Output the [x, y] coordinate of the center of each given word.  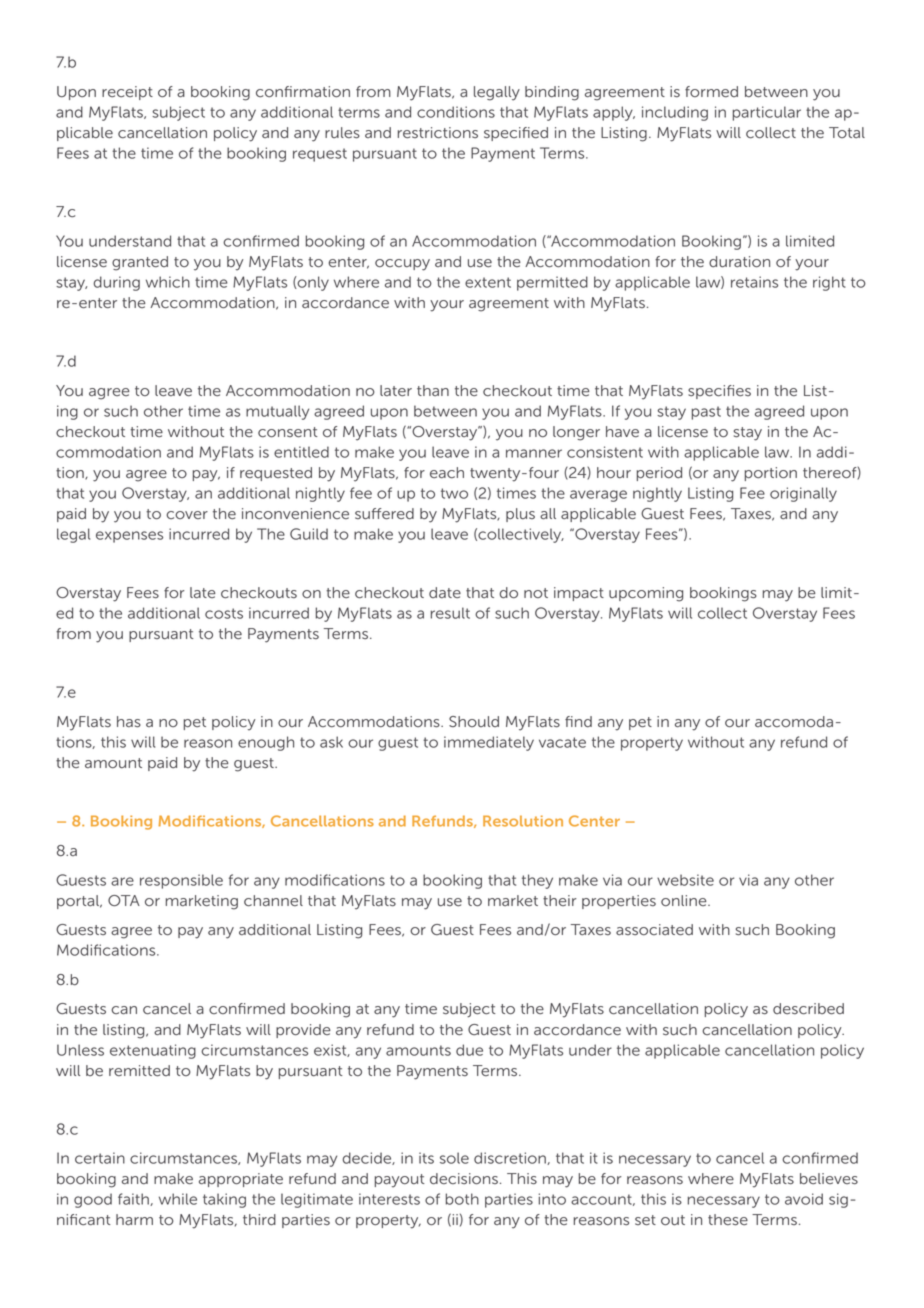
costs [224, 613]
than [433, 390]
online [685, 900]
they [537, 881]
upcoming [646, 594]
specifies [719, 392]
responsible [181, 881]
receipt [127, 93]
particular [767, 113]
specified [516, 134]
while [178, 1199]
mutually [277, 412]
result [450, 613]
